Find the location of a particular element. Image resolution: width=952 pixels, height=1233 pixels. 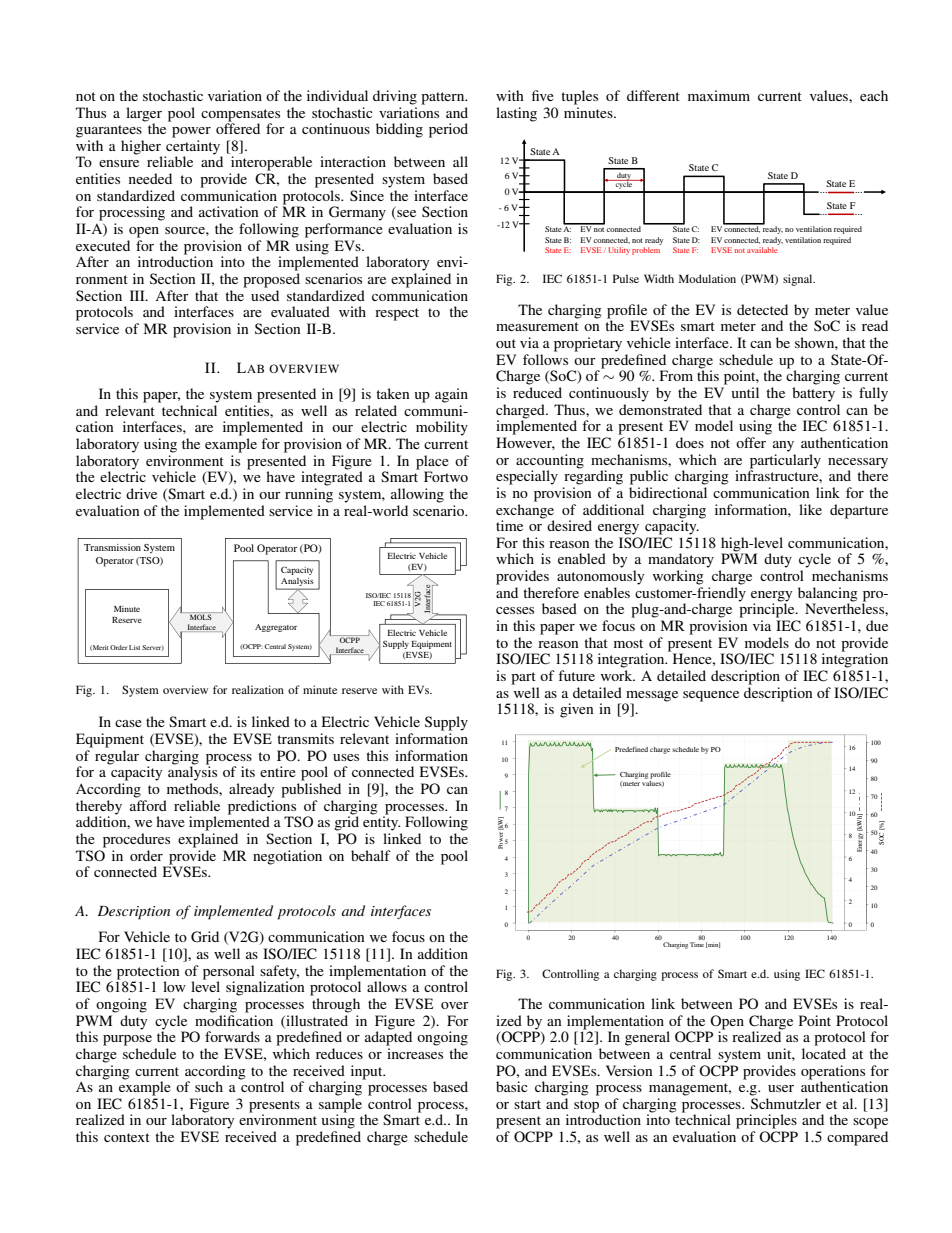

certainty is located at coordinates (193, 148).
